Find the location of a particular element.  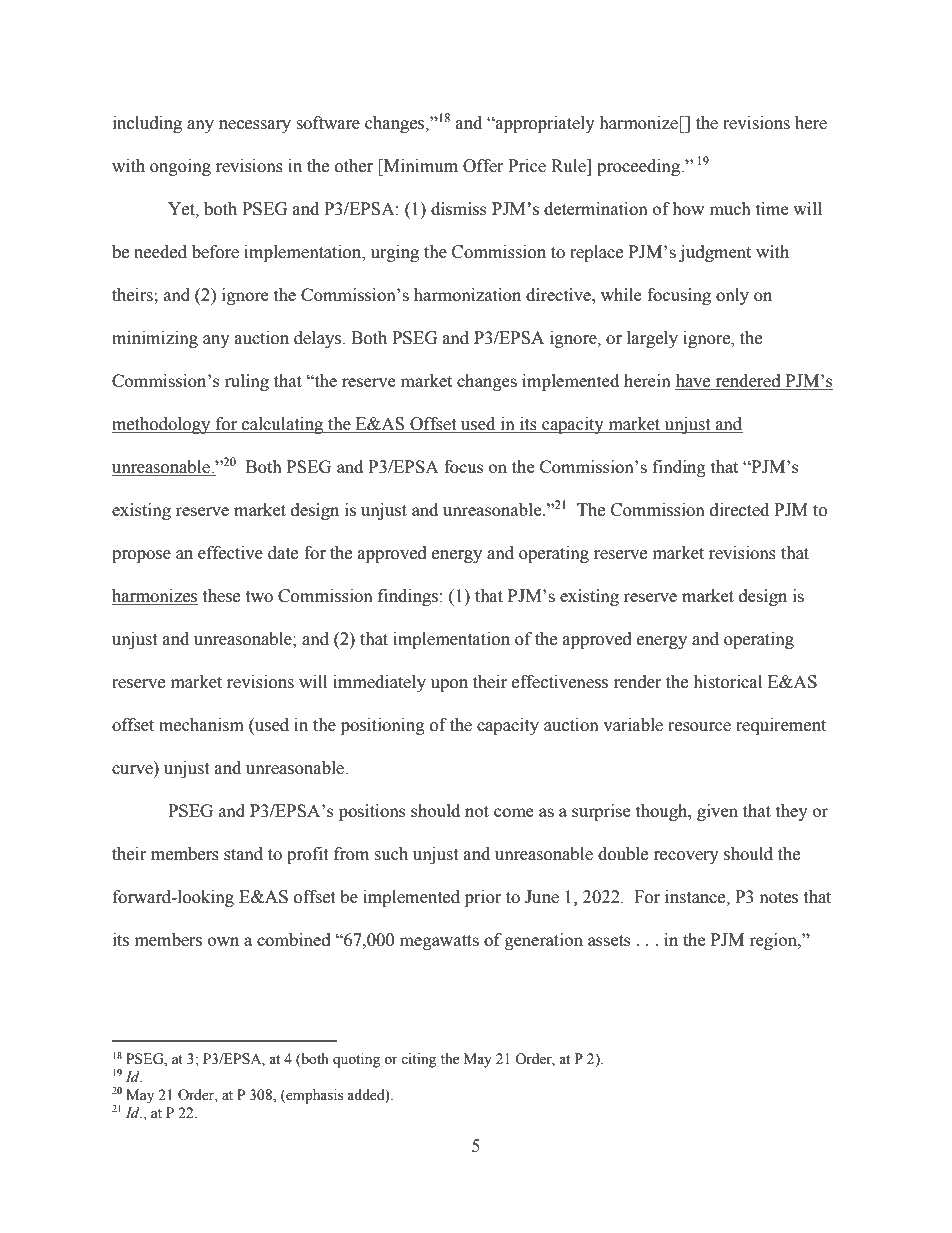

resource is located at coordinates (699, 727).
